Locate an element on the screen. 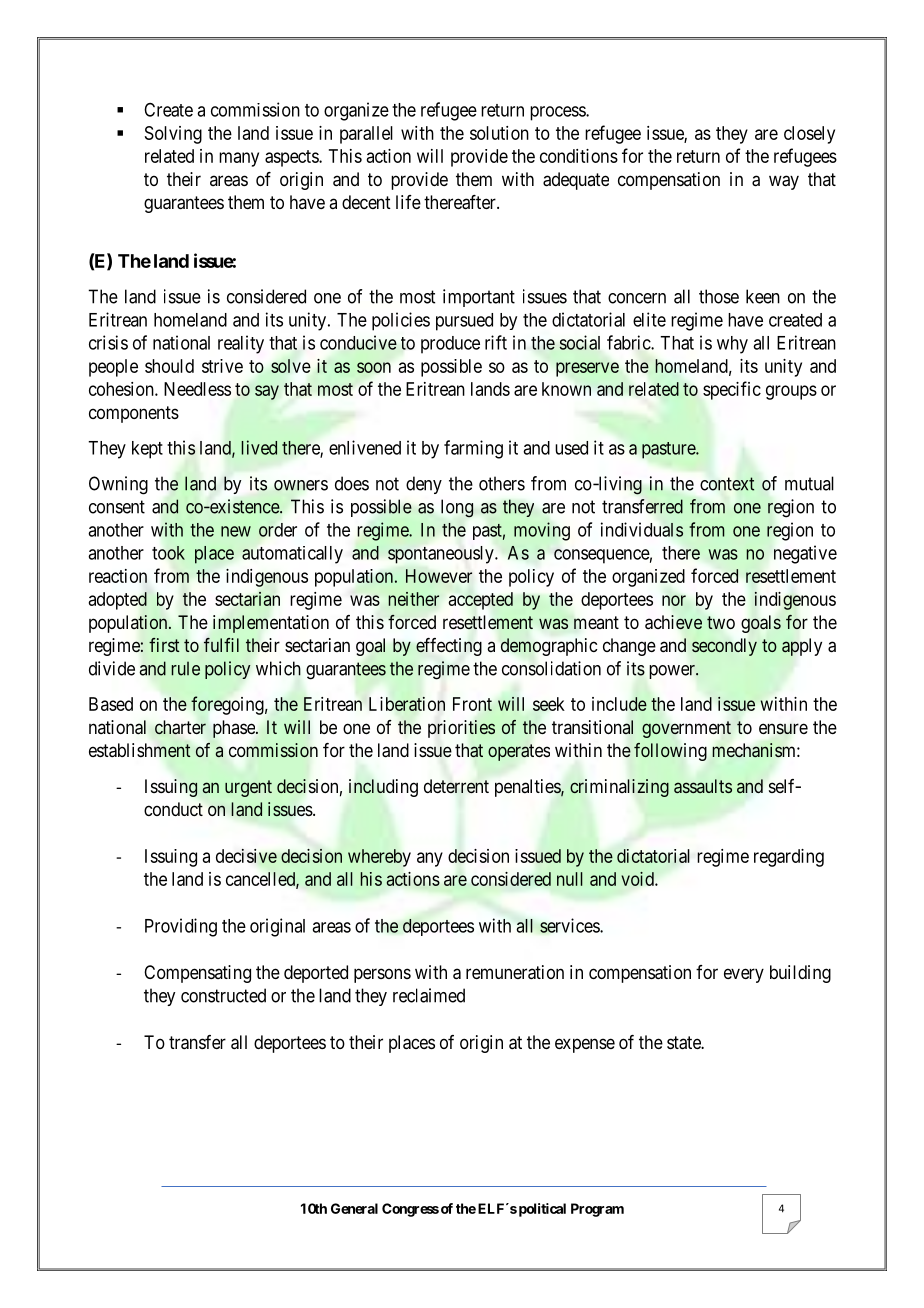 Image resolution: width=924 pixels, height=1308 pixels. secondly is located at coordinates (724, 647).
